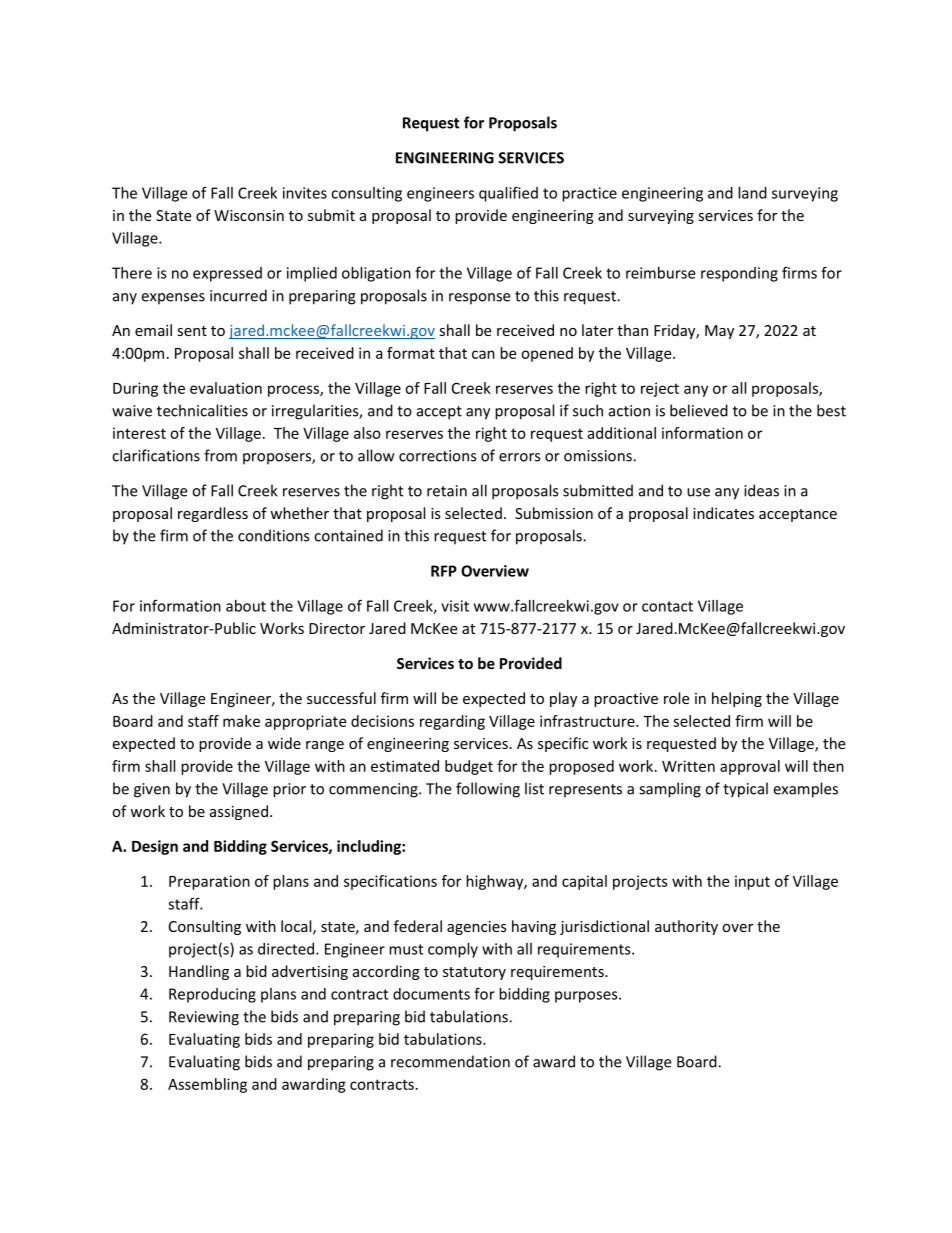  Describe the element at coordinates (752, 882) in the page. I see `input` at that location.
